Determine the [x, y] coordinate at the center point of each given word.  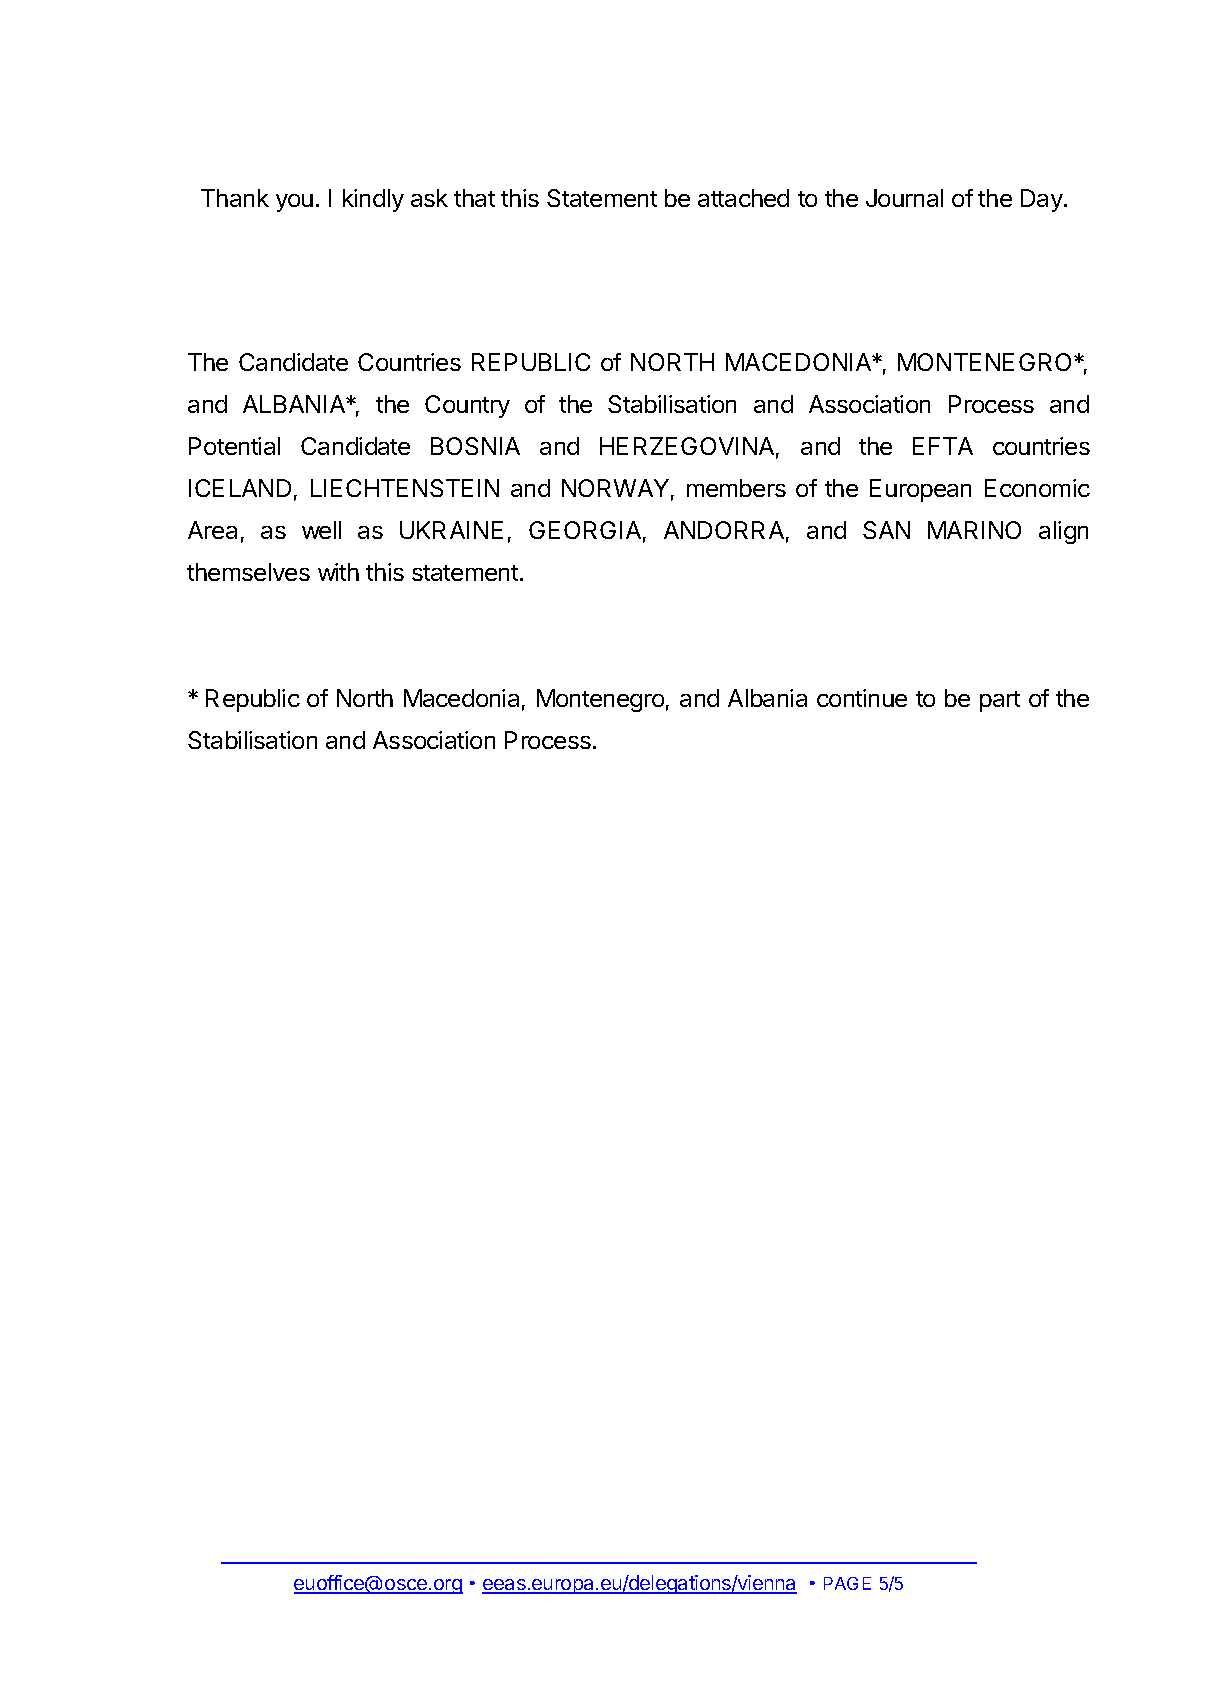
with [338, 572]
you [294, 203]
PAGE [847, 1583]
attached [743, 198]
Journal [904, 198]
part [1000, 701]
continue [862, 698]
